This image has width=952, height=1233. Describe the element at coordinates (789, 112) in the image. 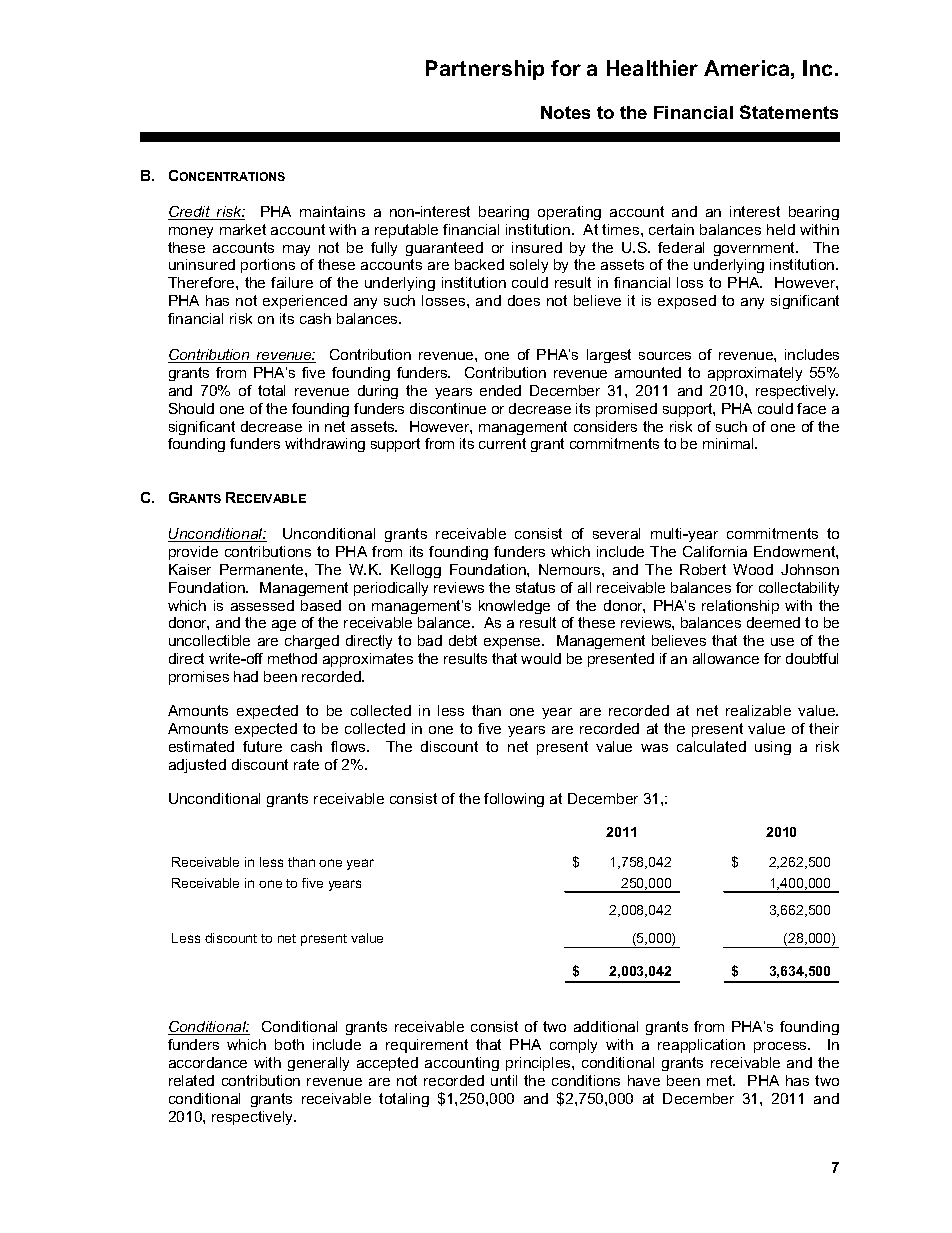

I see `Statements` at that location.
